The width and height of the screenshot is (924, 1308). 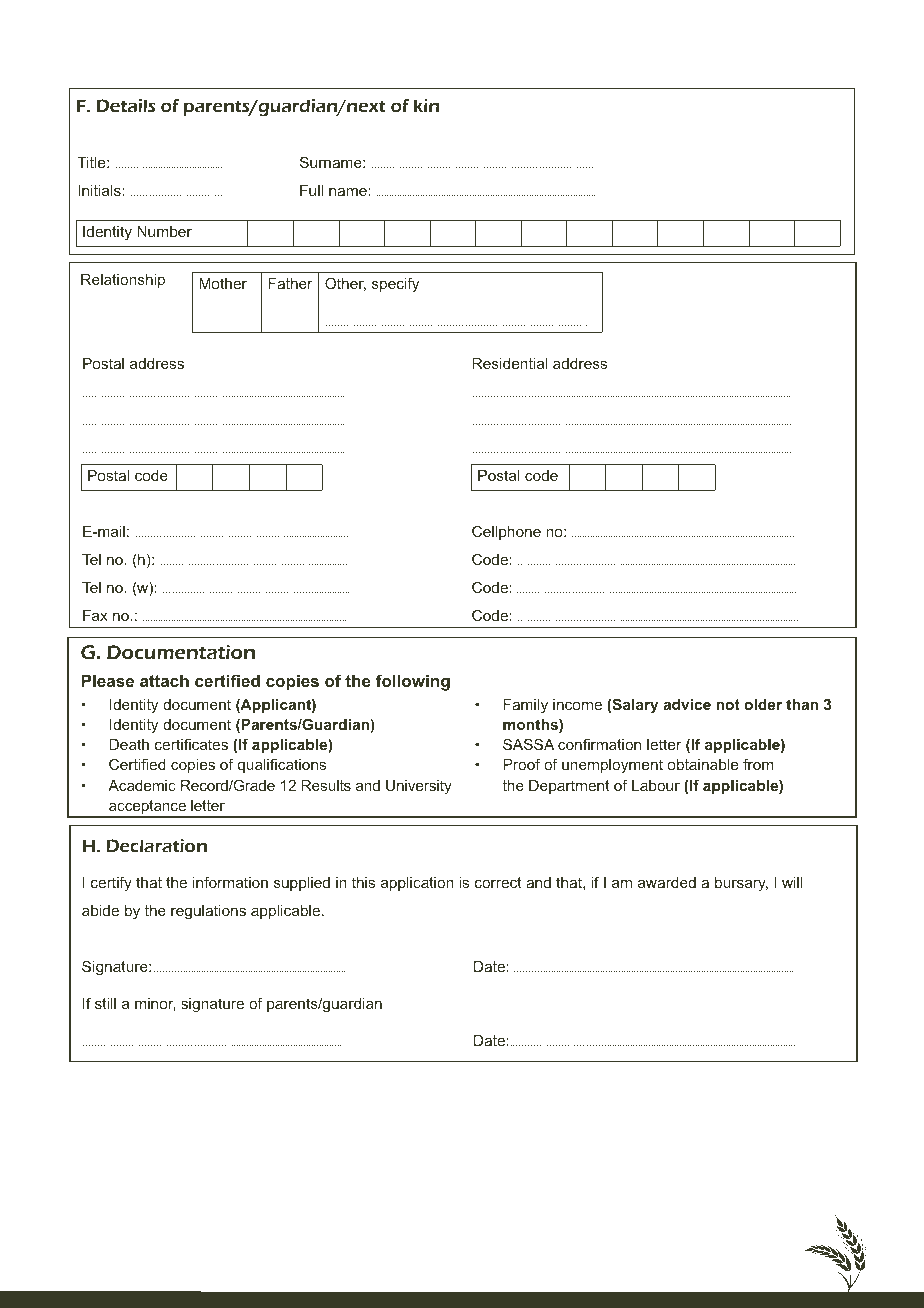 What do you see at coordinates (126, 105) in the screenshot?
I see `Details` at bounding box center [126, 105].
